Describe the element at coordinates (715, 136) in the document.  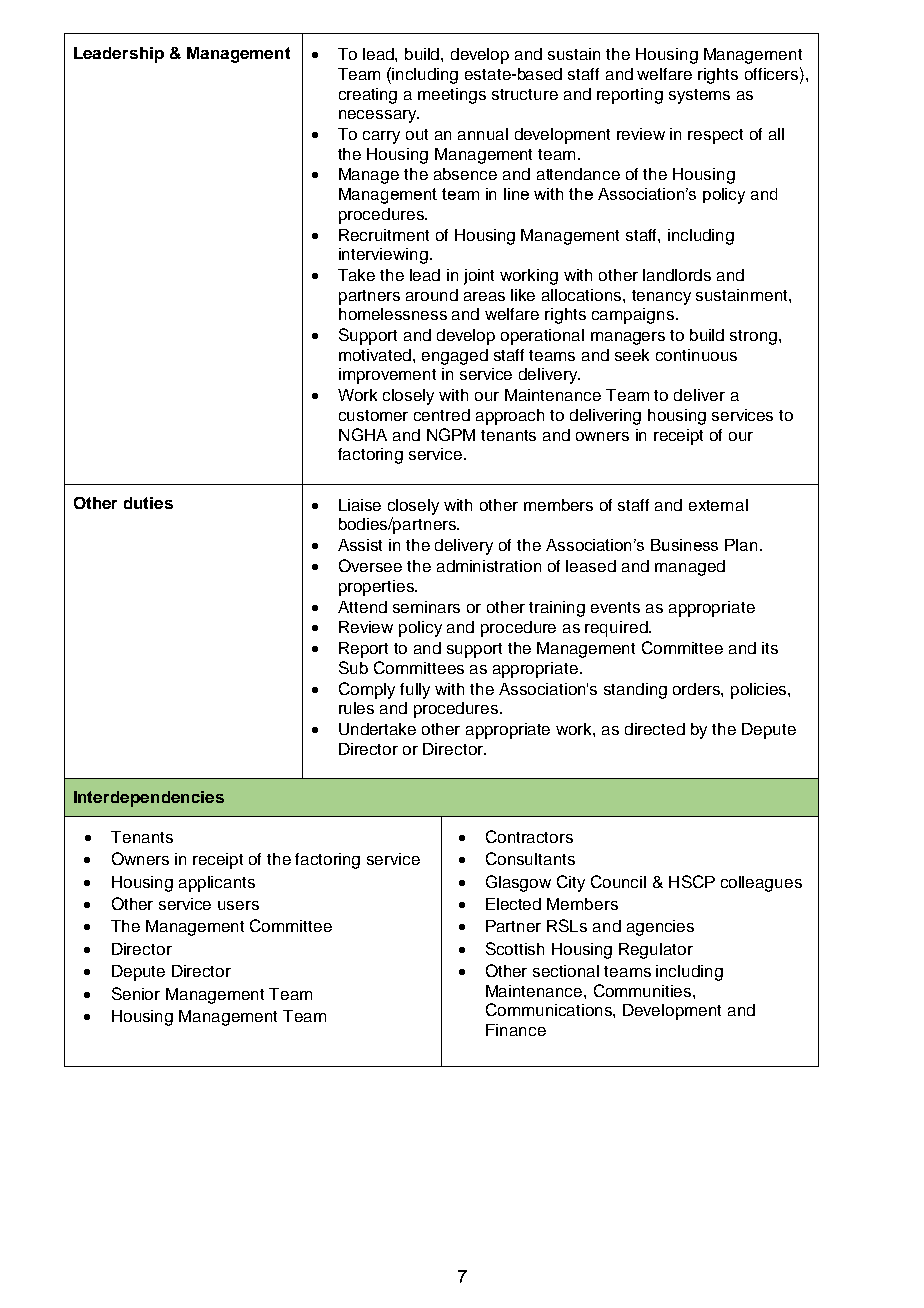
I see `respect` at that location.
